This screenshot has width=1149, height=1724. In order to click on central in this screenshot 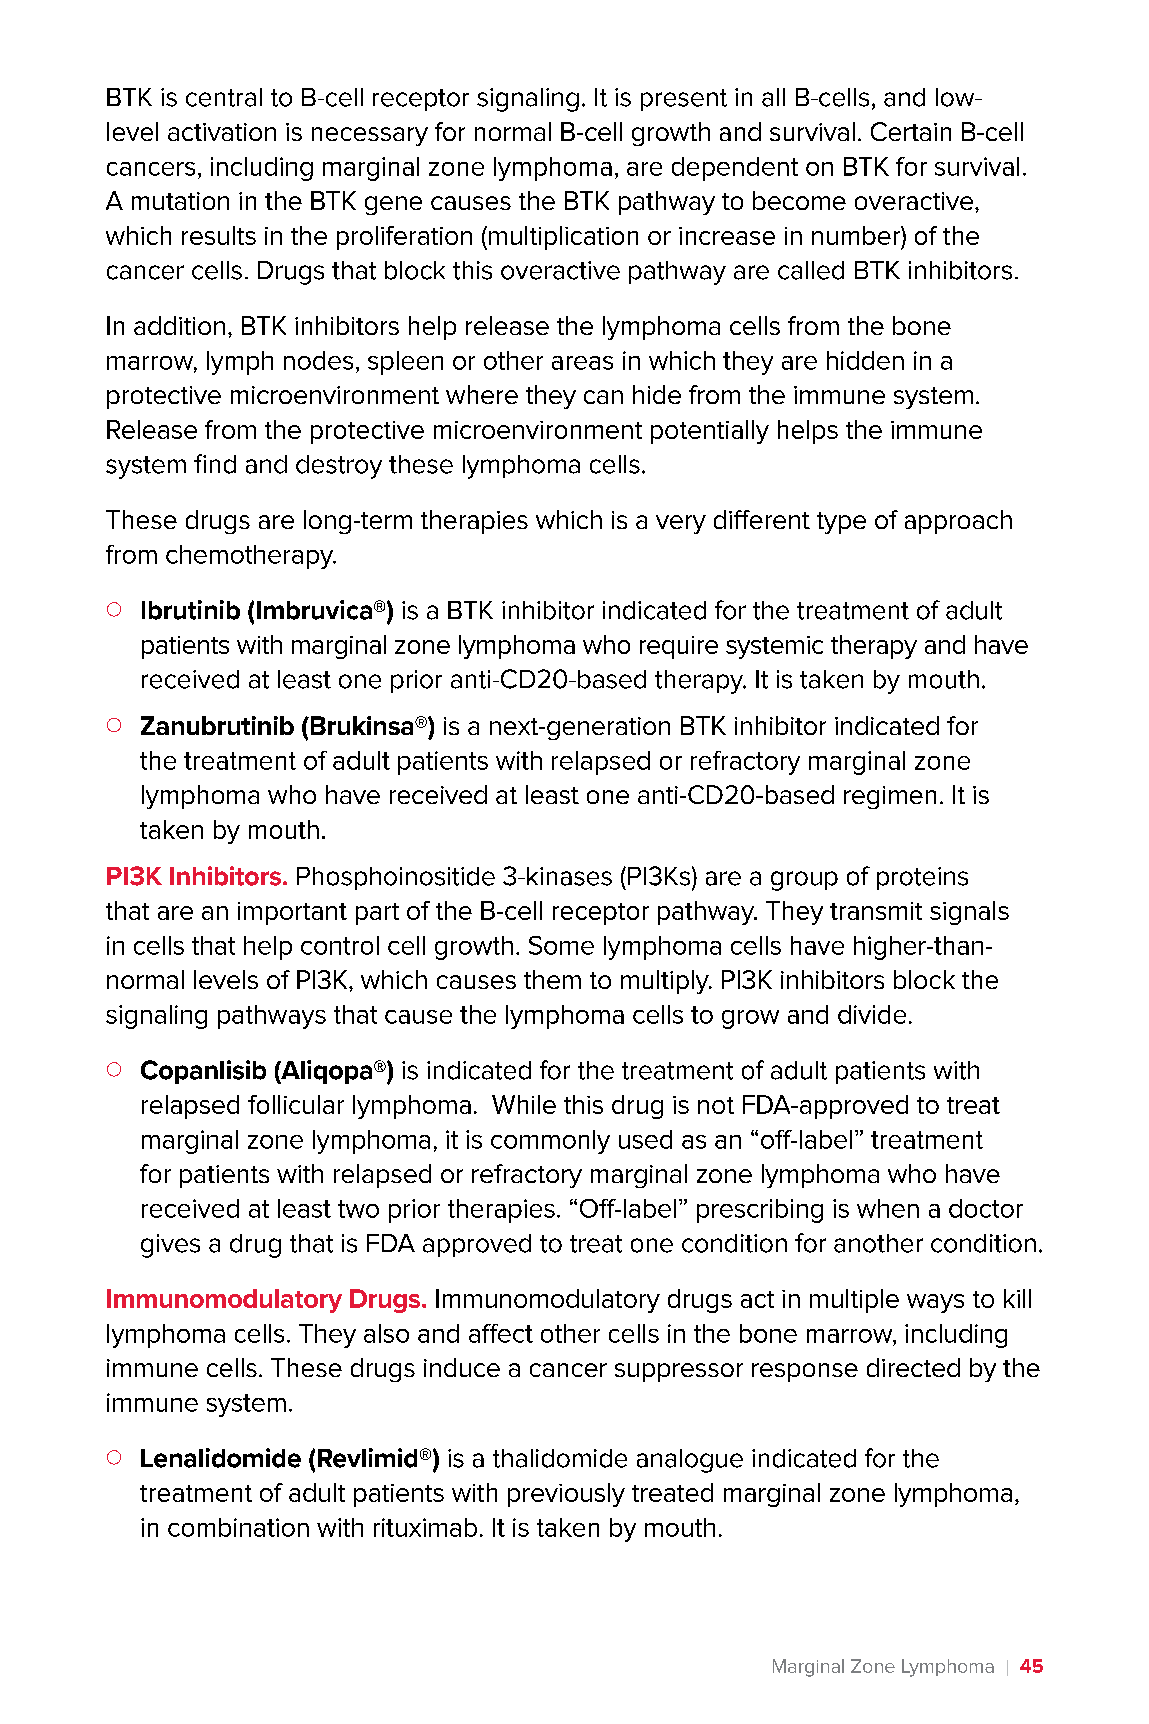, I will do `click(224, 97)`.
